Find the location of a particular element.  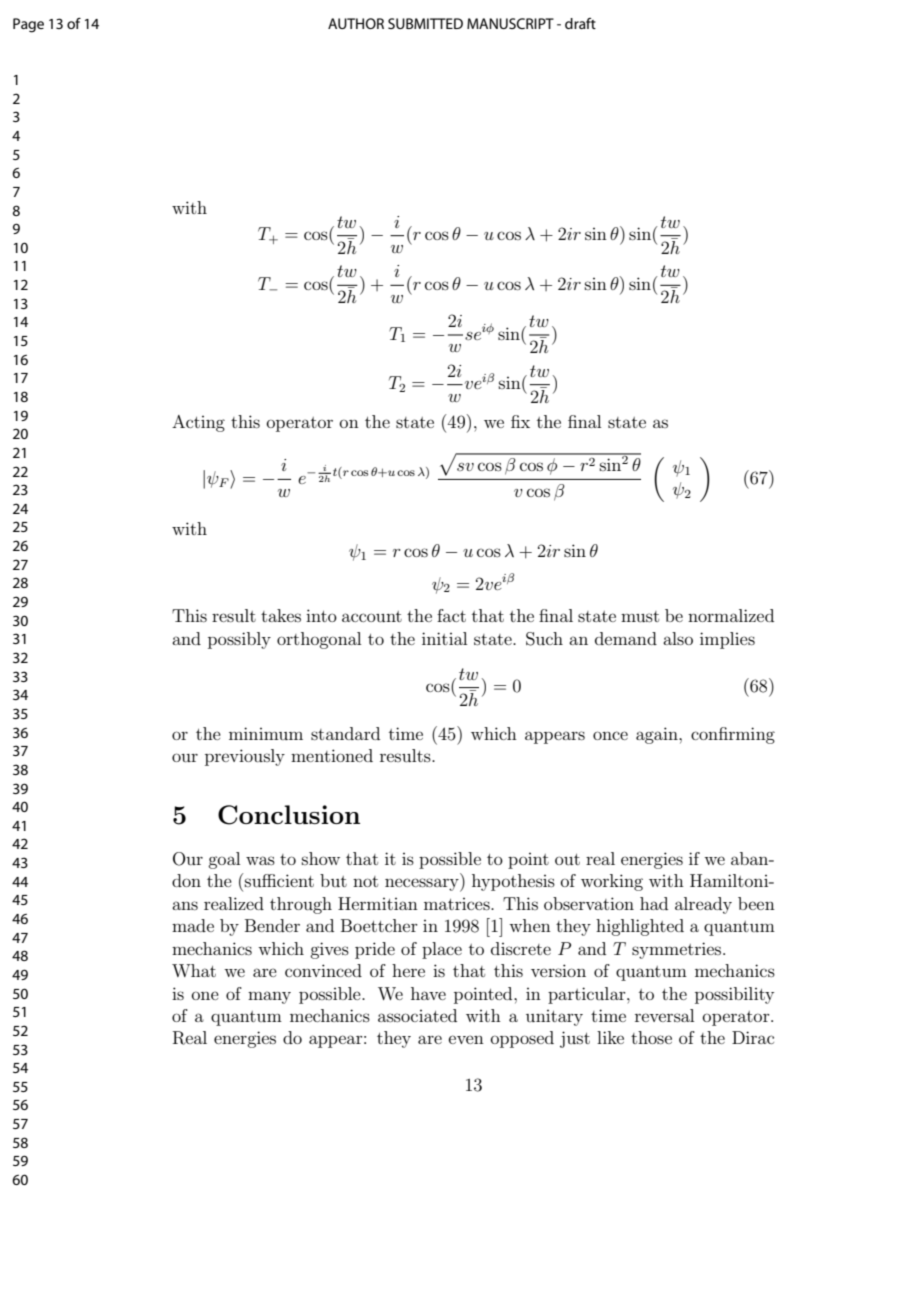

mentioned is located at coordinates (332, 755).
